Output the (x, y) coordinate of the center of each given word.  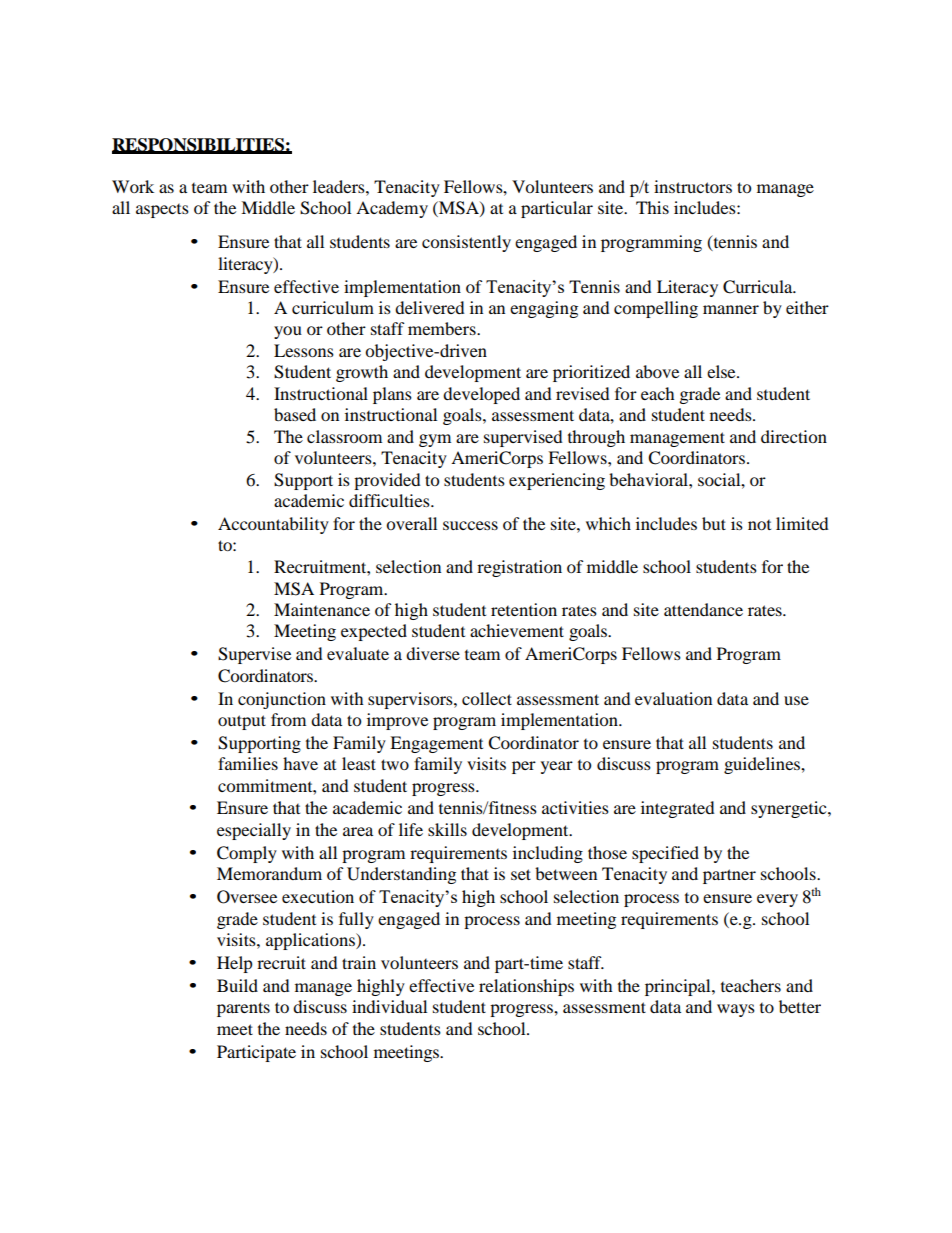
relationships (526, 987)
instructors (693, 186)
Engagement (436, 744)
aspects (162, 211)
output (242, 722)
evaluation (673, 698)
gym (435, 440)
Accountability (273, 525)
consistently (466, 243)
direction (794, 436)
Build (237, 985)
